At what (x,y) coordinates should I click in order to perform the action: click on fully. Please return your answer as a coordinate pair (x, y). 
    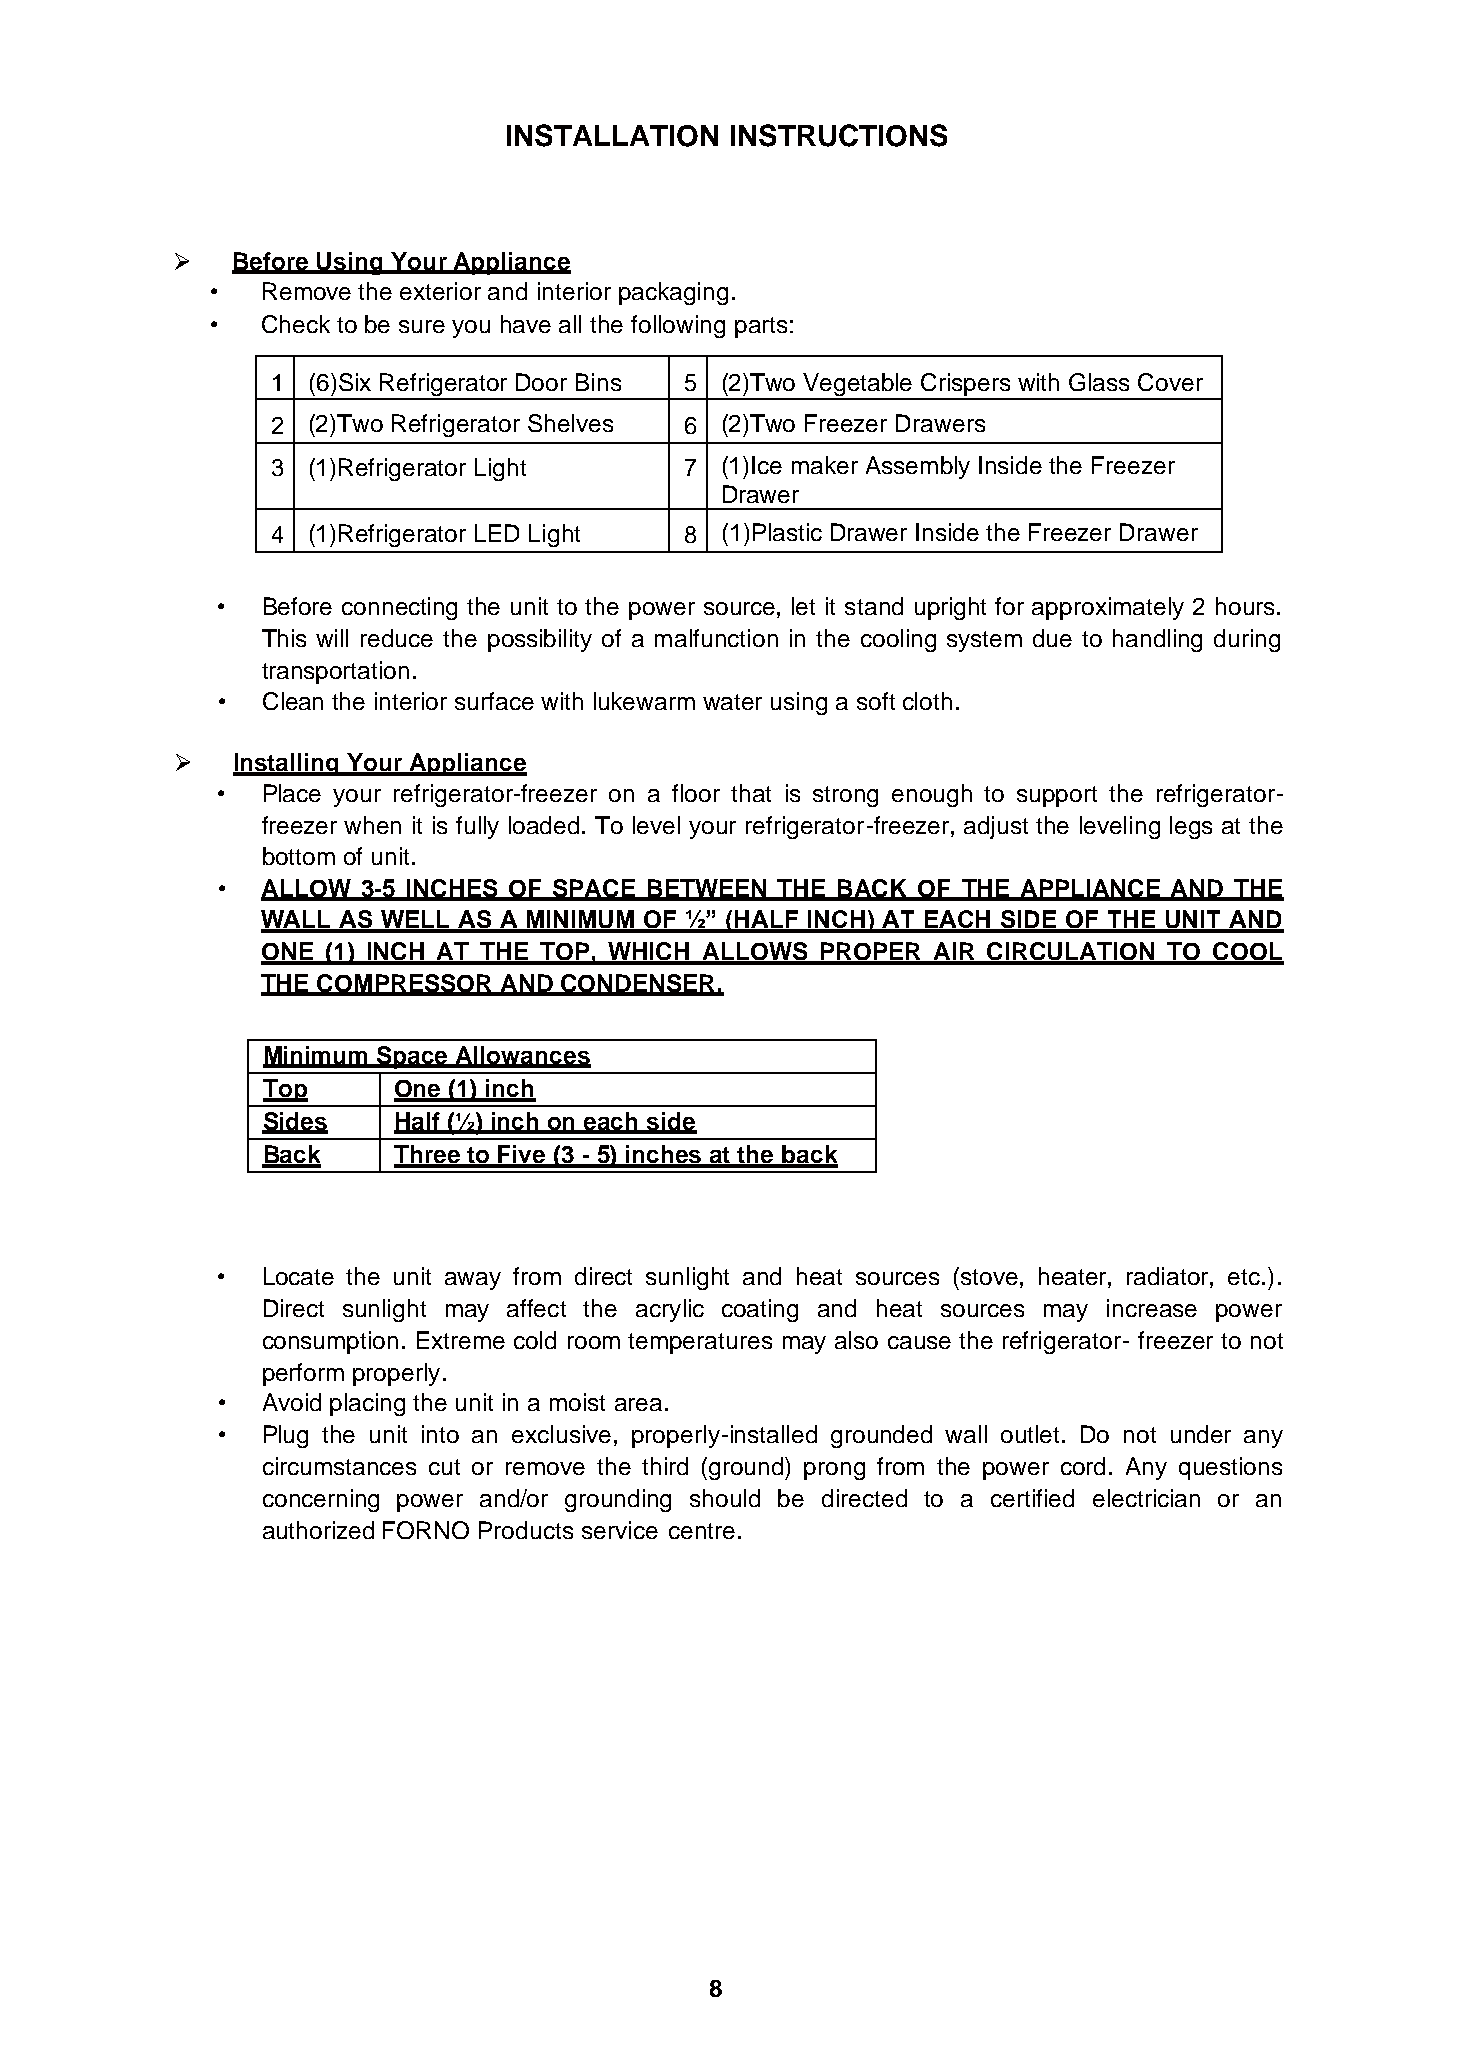
    Looking at the image, I should click on (477, 827).
